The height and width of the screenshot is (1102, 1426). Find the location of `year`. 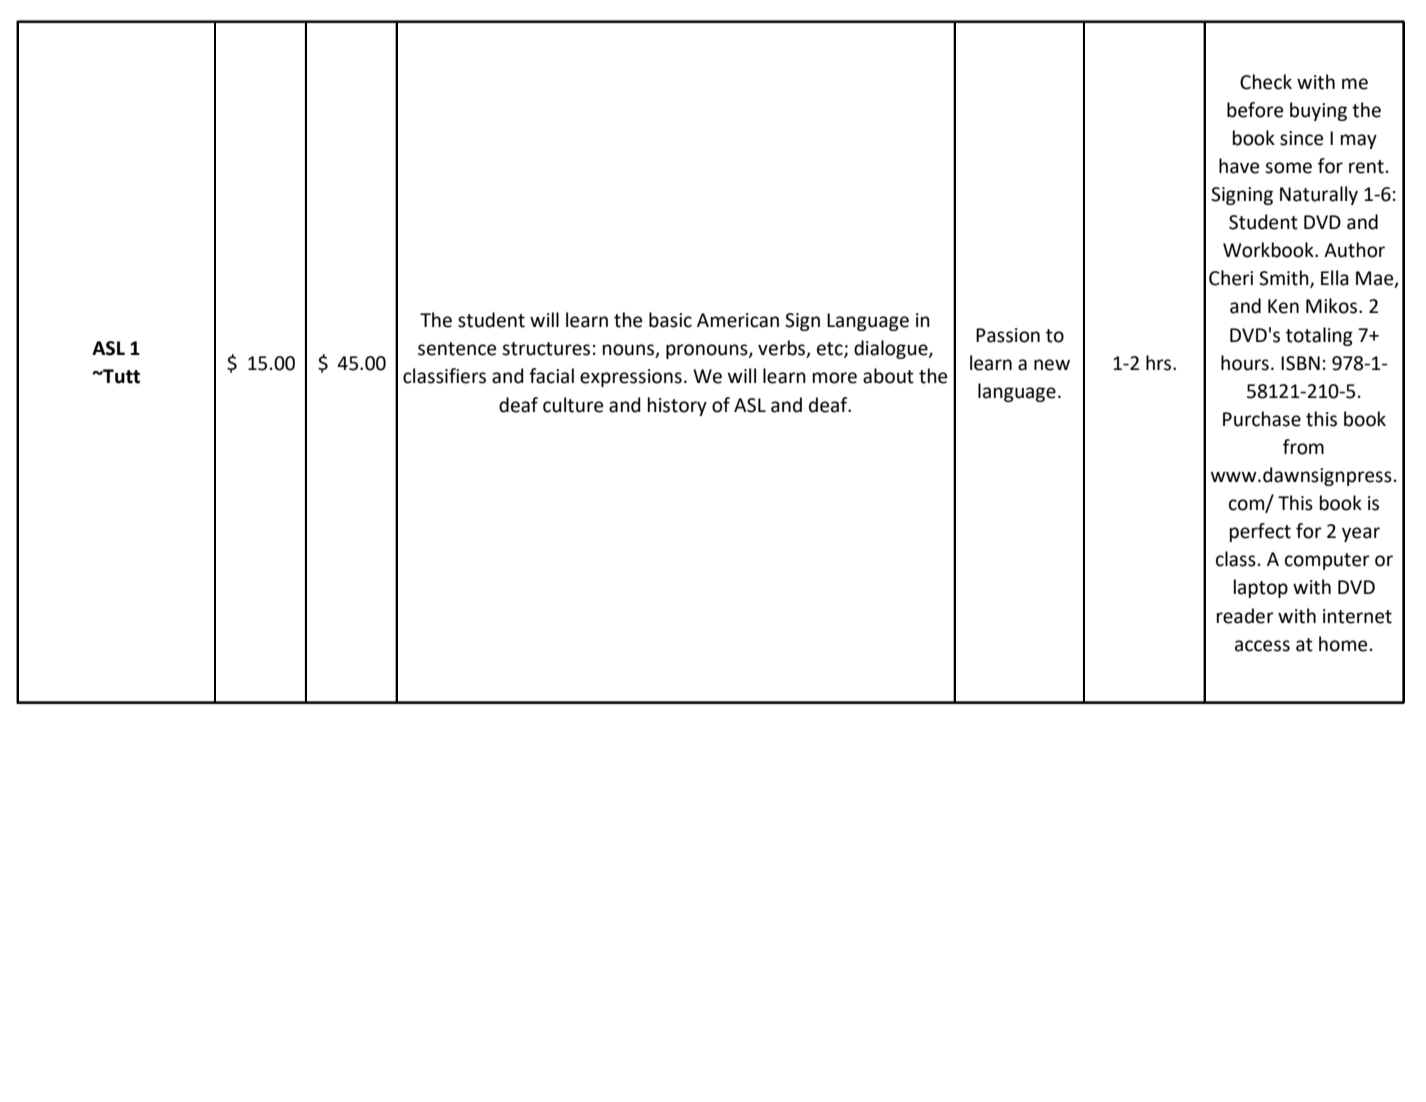

year is located at coordinates (1361, 534).
